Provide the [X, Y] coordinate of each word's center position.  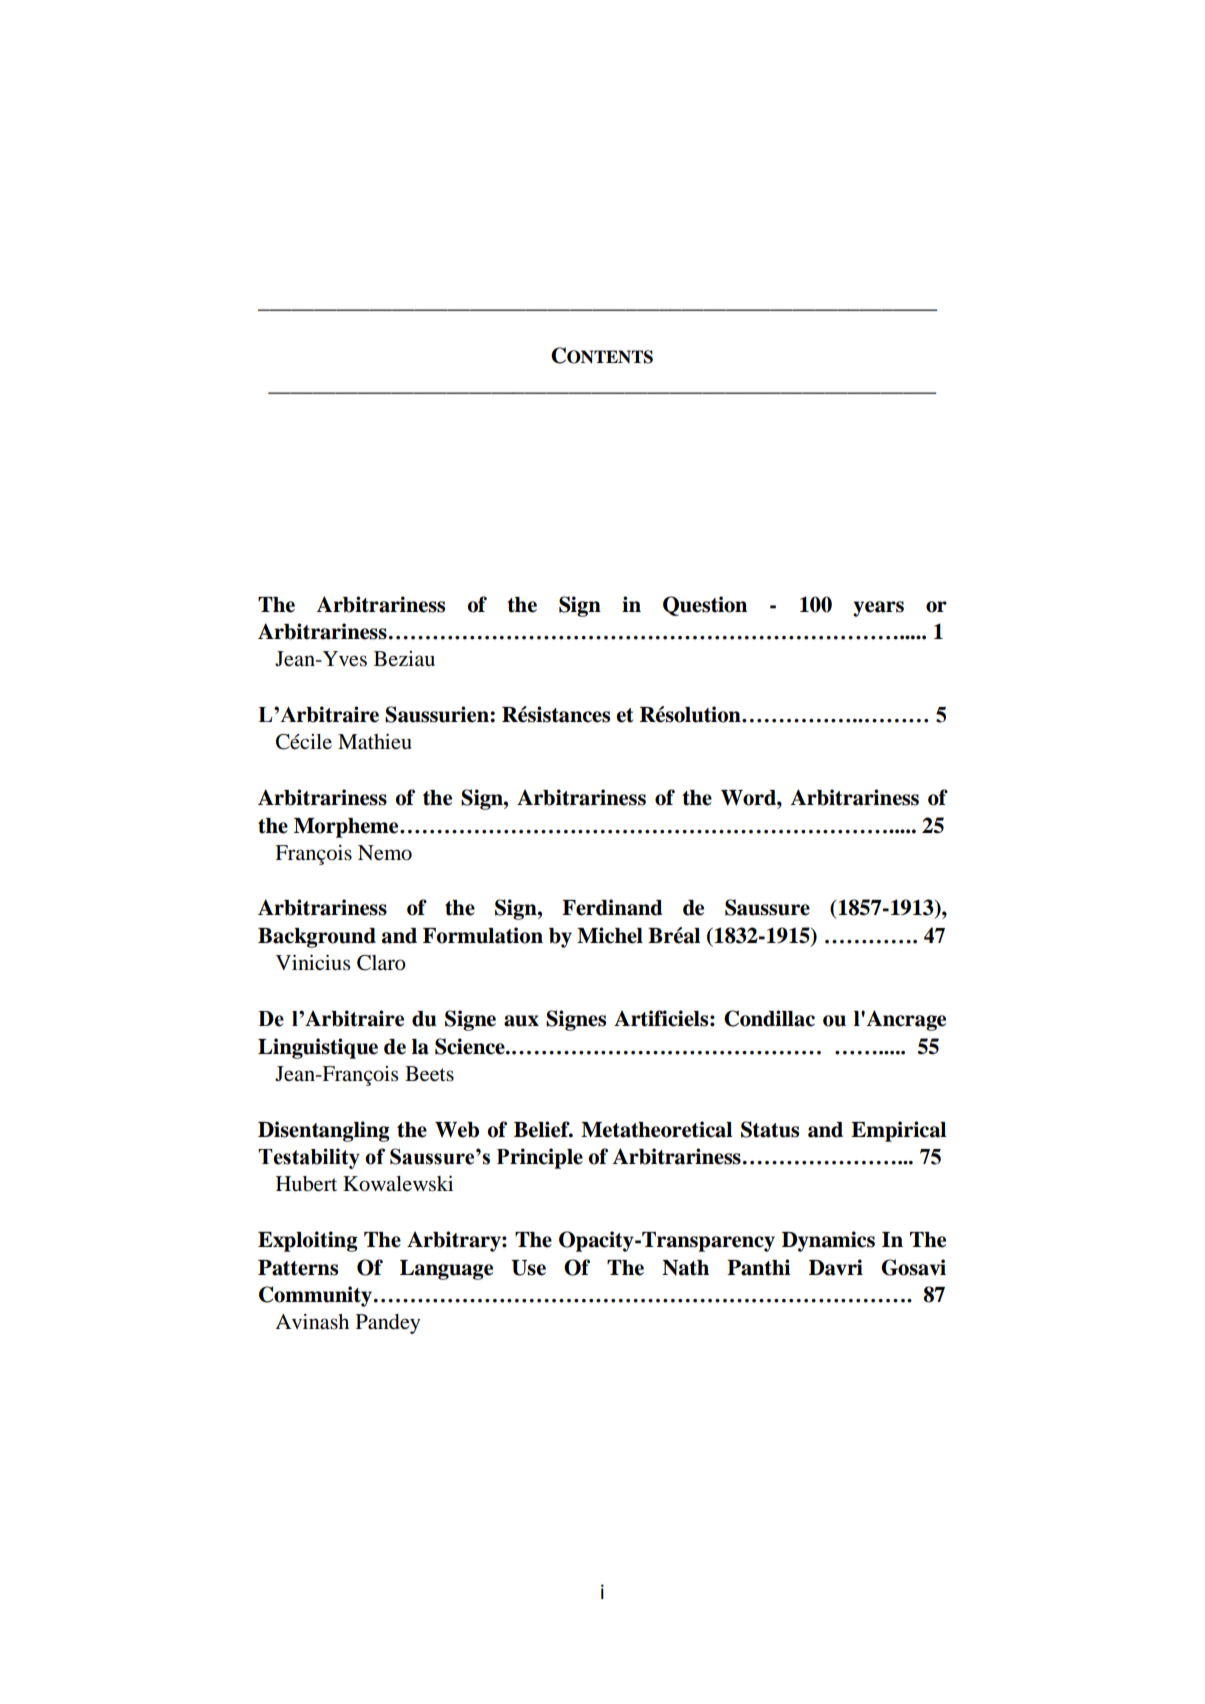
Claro [381, 963]
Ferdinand [612, 907]
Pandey [388, 1324]
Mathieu [375, 741]
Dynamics [828, 1241]
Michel [610, 935]
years [878, 609]
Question [705, 606]
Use [528, 1268]
